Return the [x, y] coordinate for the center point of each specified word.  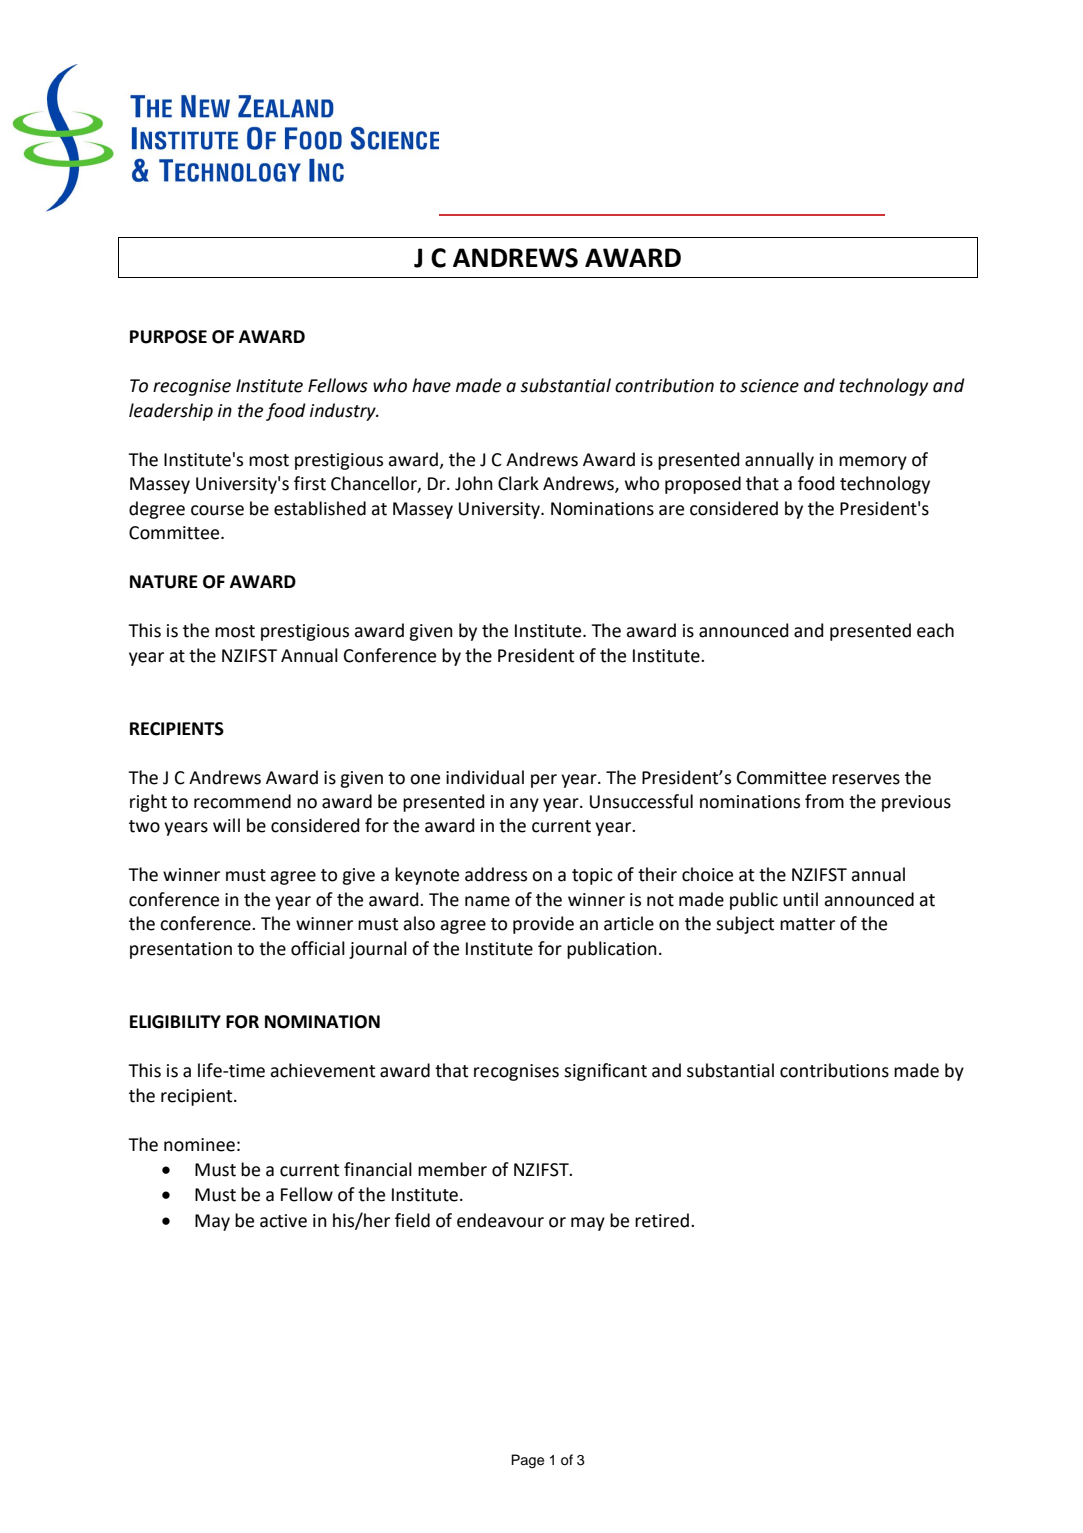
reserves [866, 779]
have [431, 385]
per [544, 781]
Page [527, 1461]
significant [605, 1072]
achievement [322, 1070]
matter [807, 924]
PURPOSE [168, 337]
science [769, 386]
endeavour [500, 1220]
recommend [242, 801]
